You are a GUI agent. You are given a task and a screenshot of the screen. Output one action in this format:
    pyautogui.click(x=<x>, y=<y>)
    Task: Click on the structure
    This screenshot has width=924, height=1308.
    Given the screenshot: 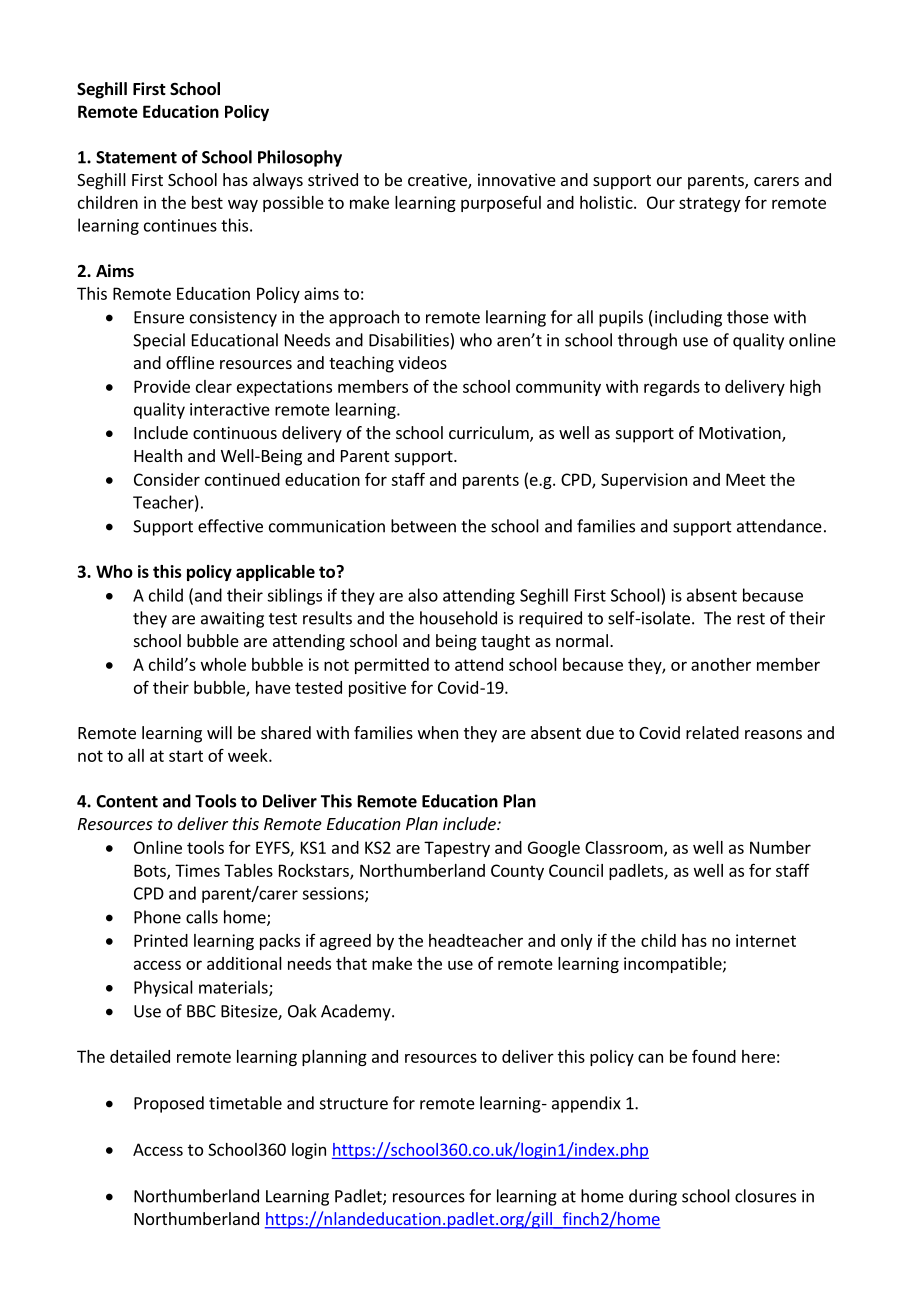 What is the action you would take?
    pyautogui.click(x=354, y=1104)
